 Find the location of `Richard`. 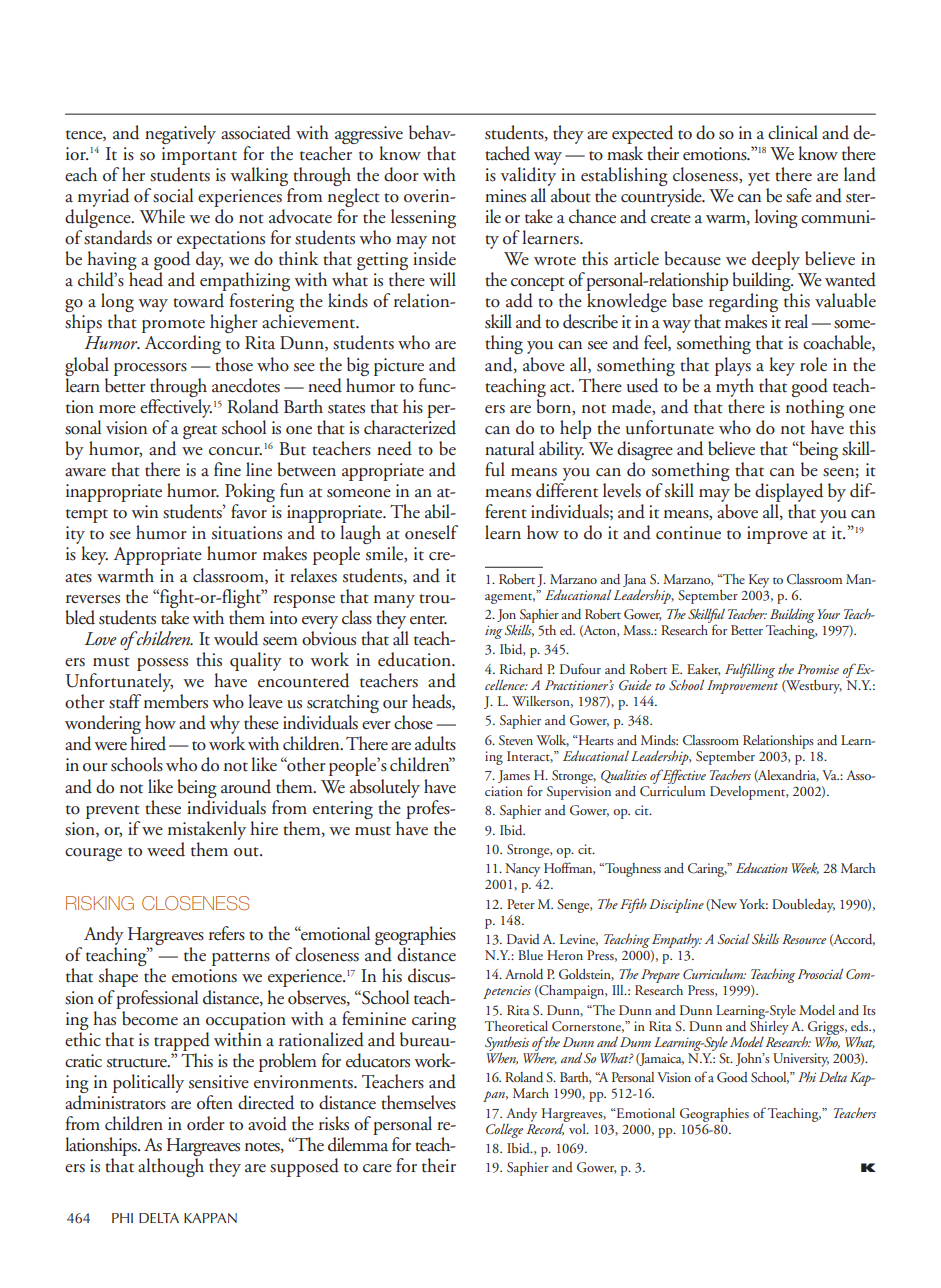

Richard is located at coordinates (521, 669).
